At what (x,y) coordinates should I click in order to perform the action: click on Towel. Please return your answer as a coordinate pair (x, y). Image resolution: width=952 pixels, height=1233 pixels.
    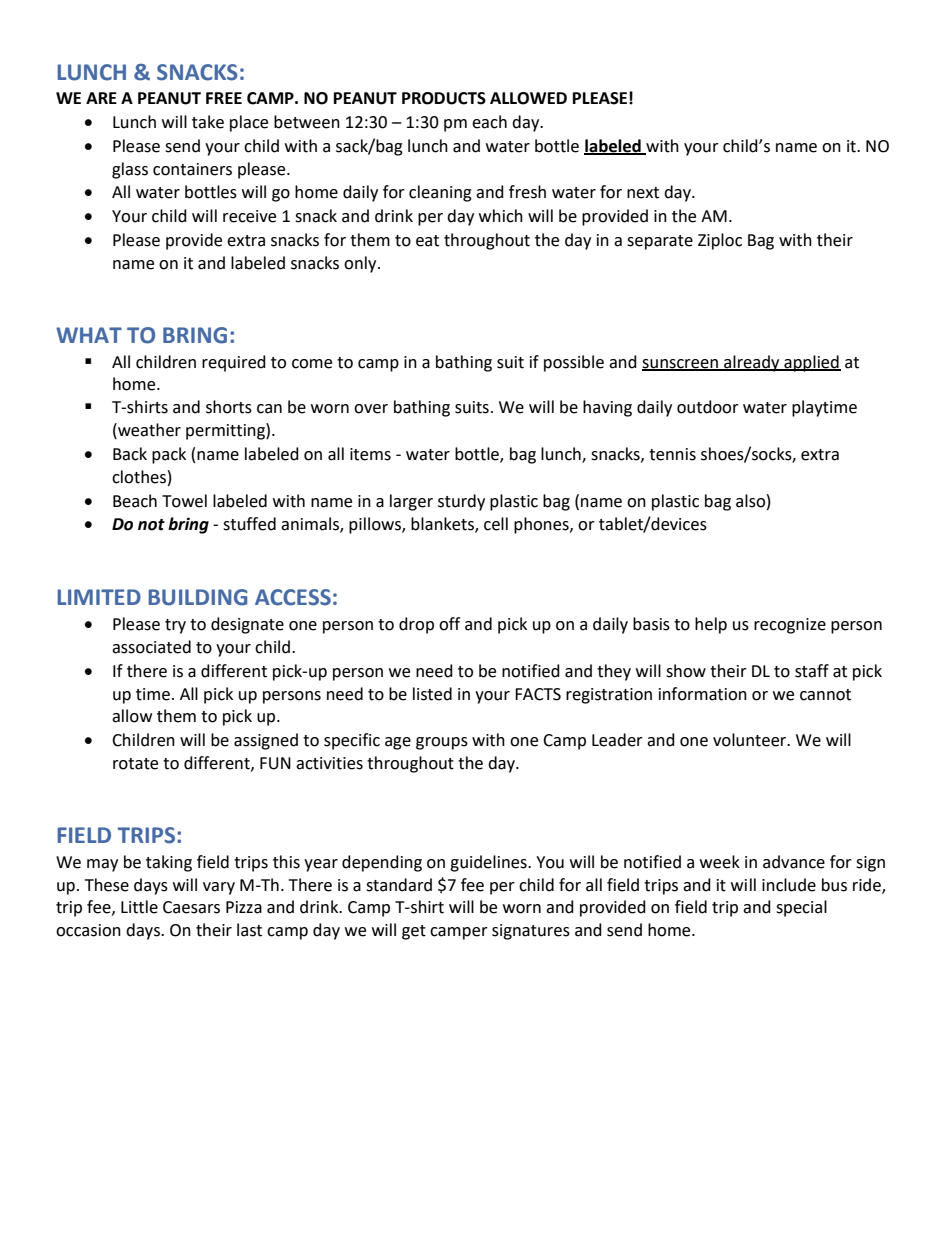
    Looking at the image, I should click on (184, 501).
